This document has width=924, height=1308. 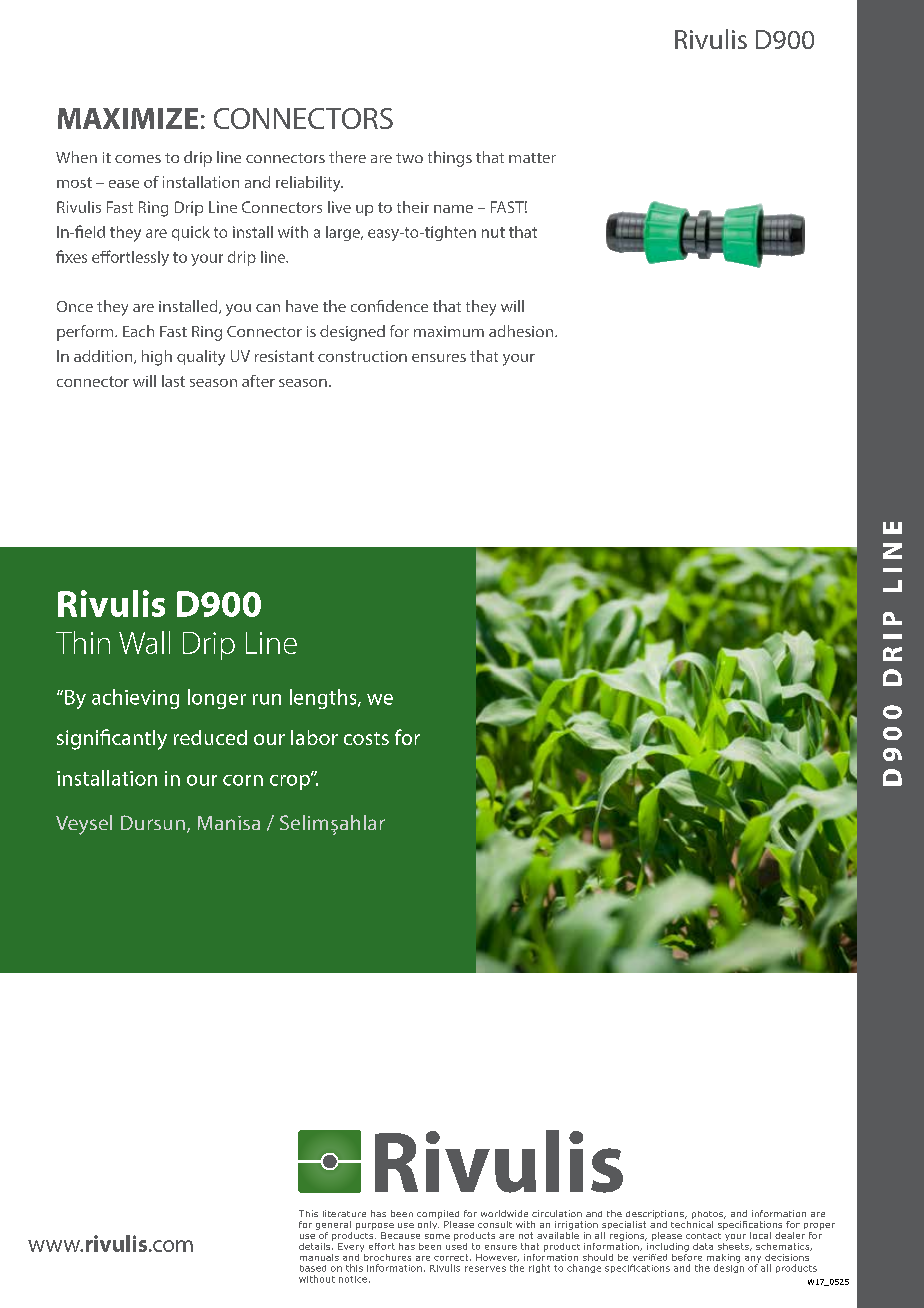 I want to click on based, so click(x=313, y=1268).
